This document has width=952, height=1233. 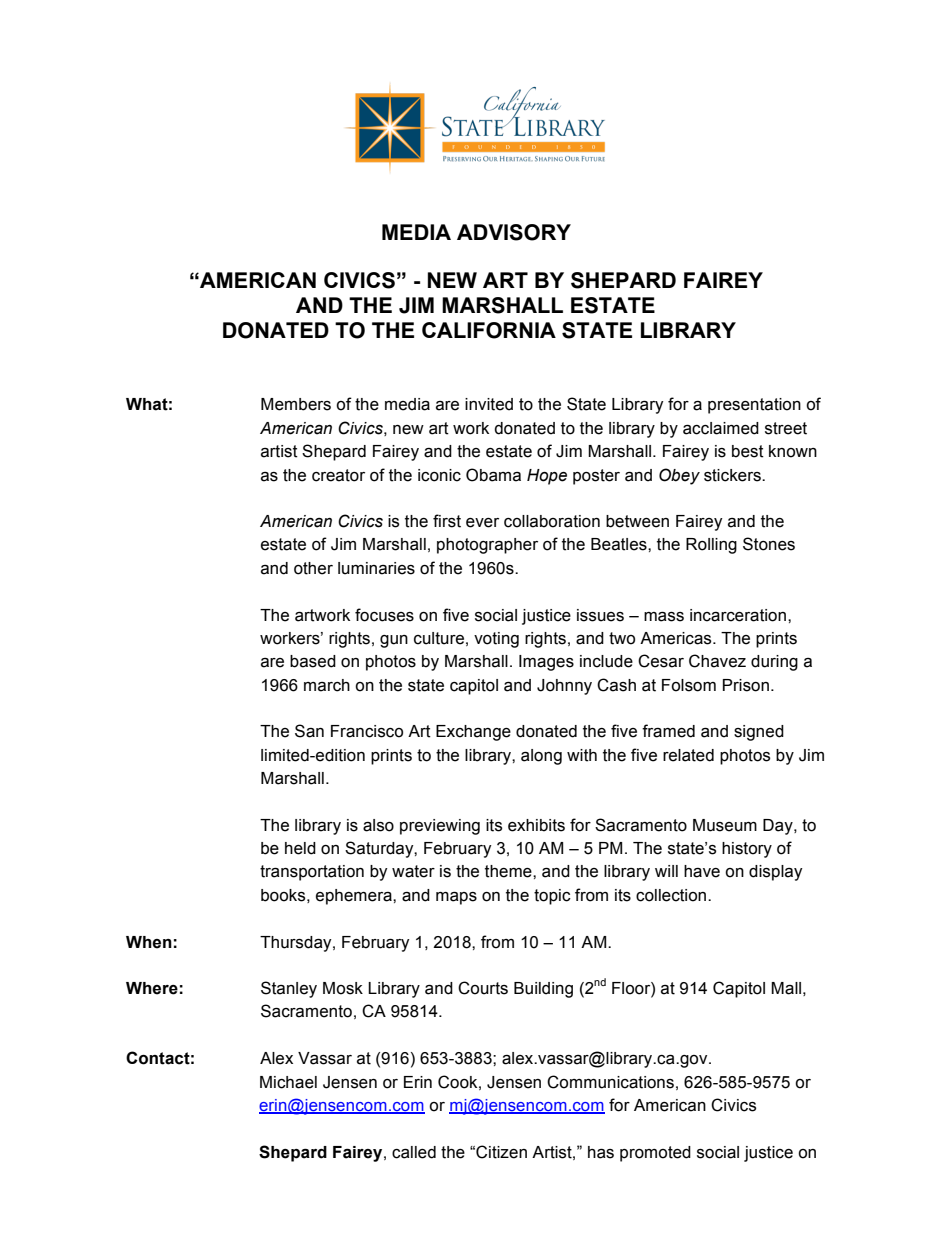 What do you see at coordinates (754, 406) in the document?
I see `presentation` at bounding box center [754, 406].
